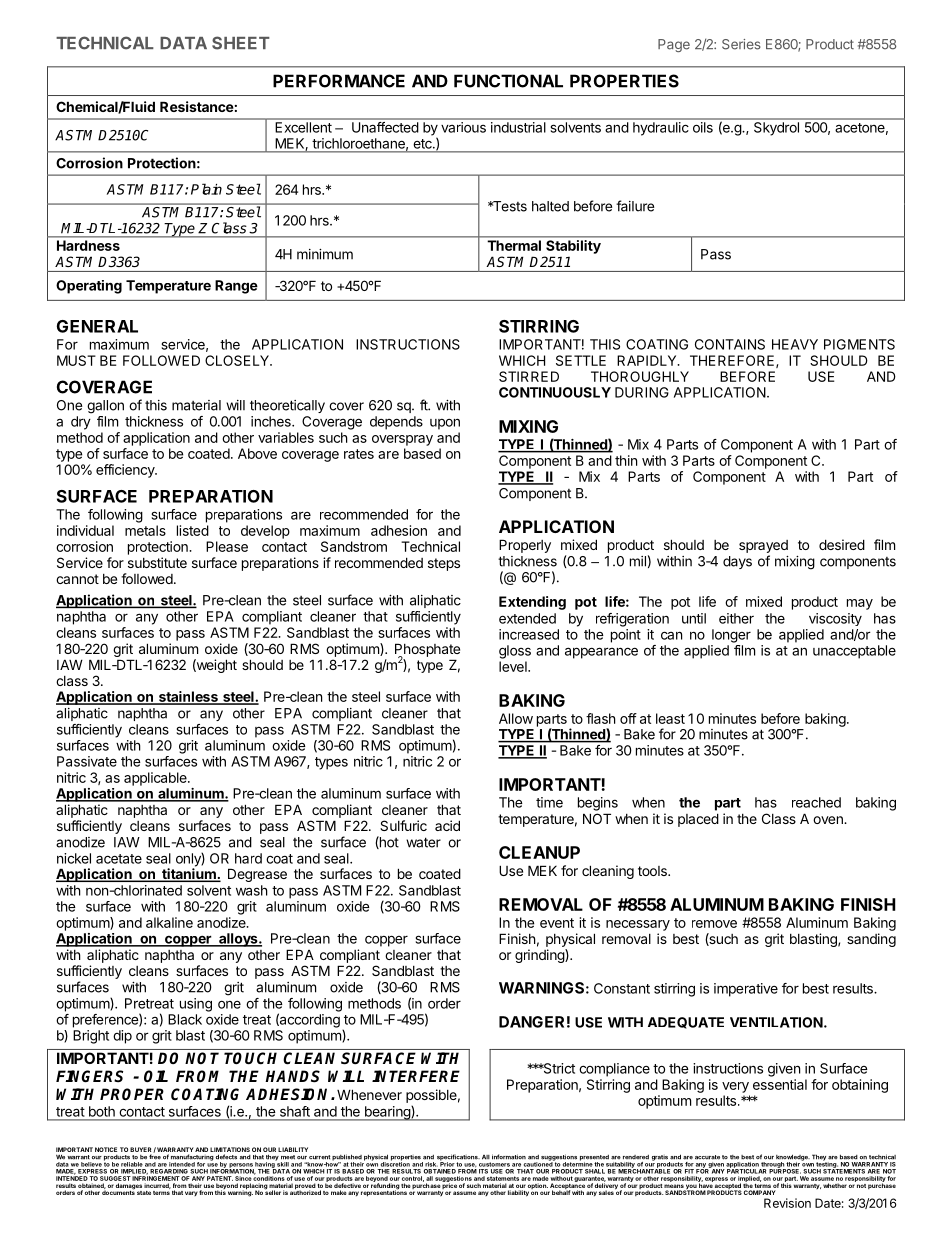  Describe the element at coordinates (197, 106) in the image. I see `Resistance` at that location.
